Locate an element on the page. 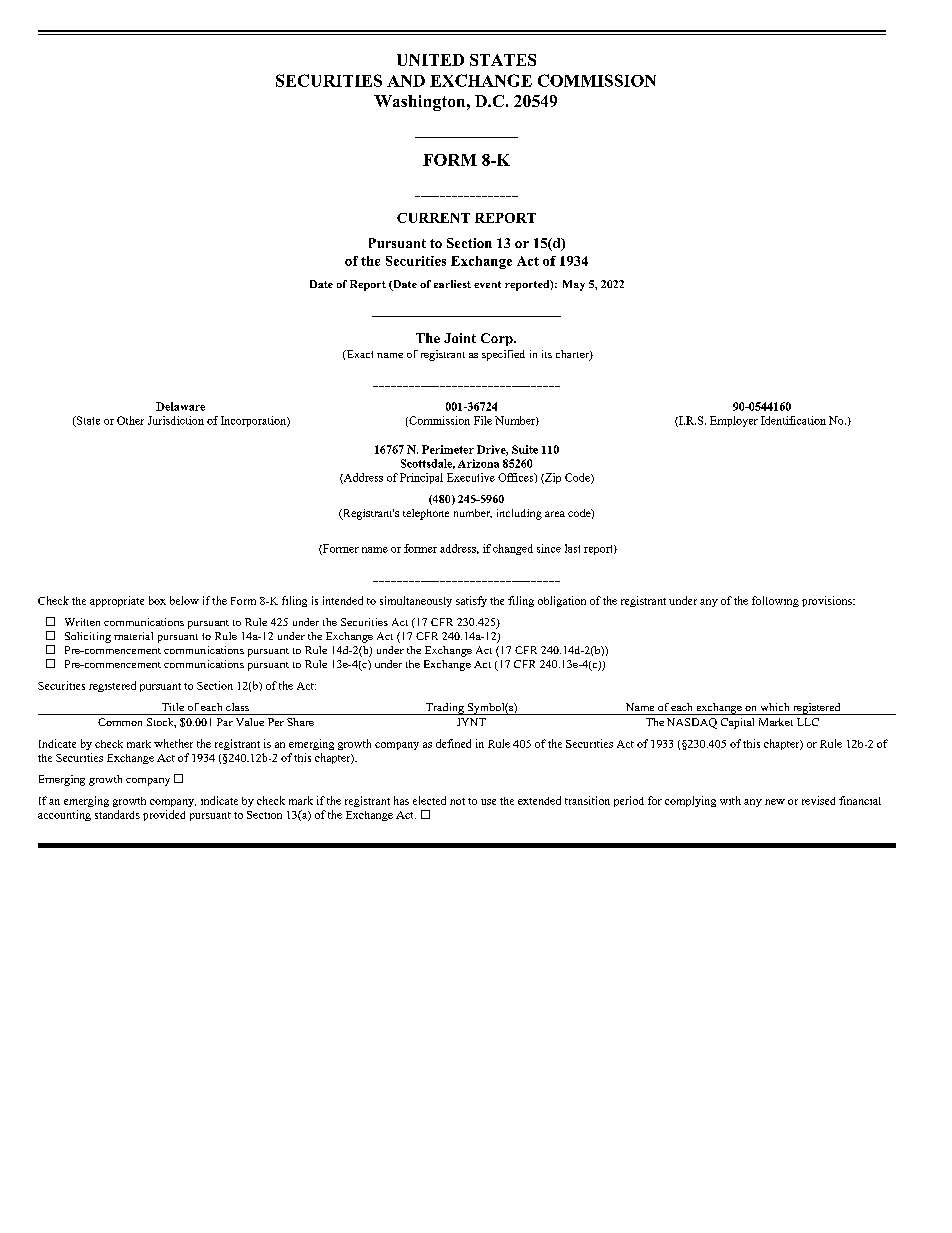 The image size is (952, 1233). May is located at coordinates (574, 285).
